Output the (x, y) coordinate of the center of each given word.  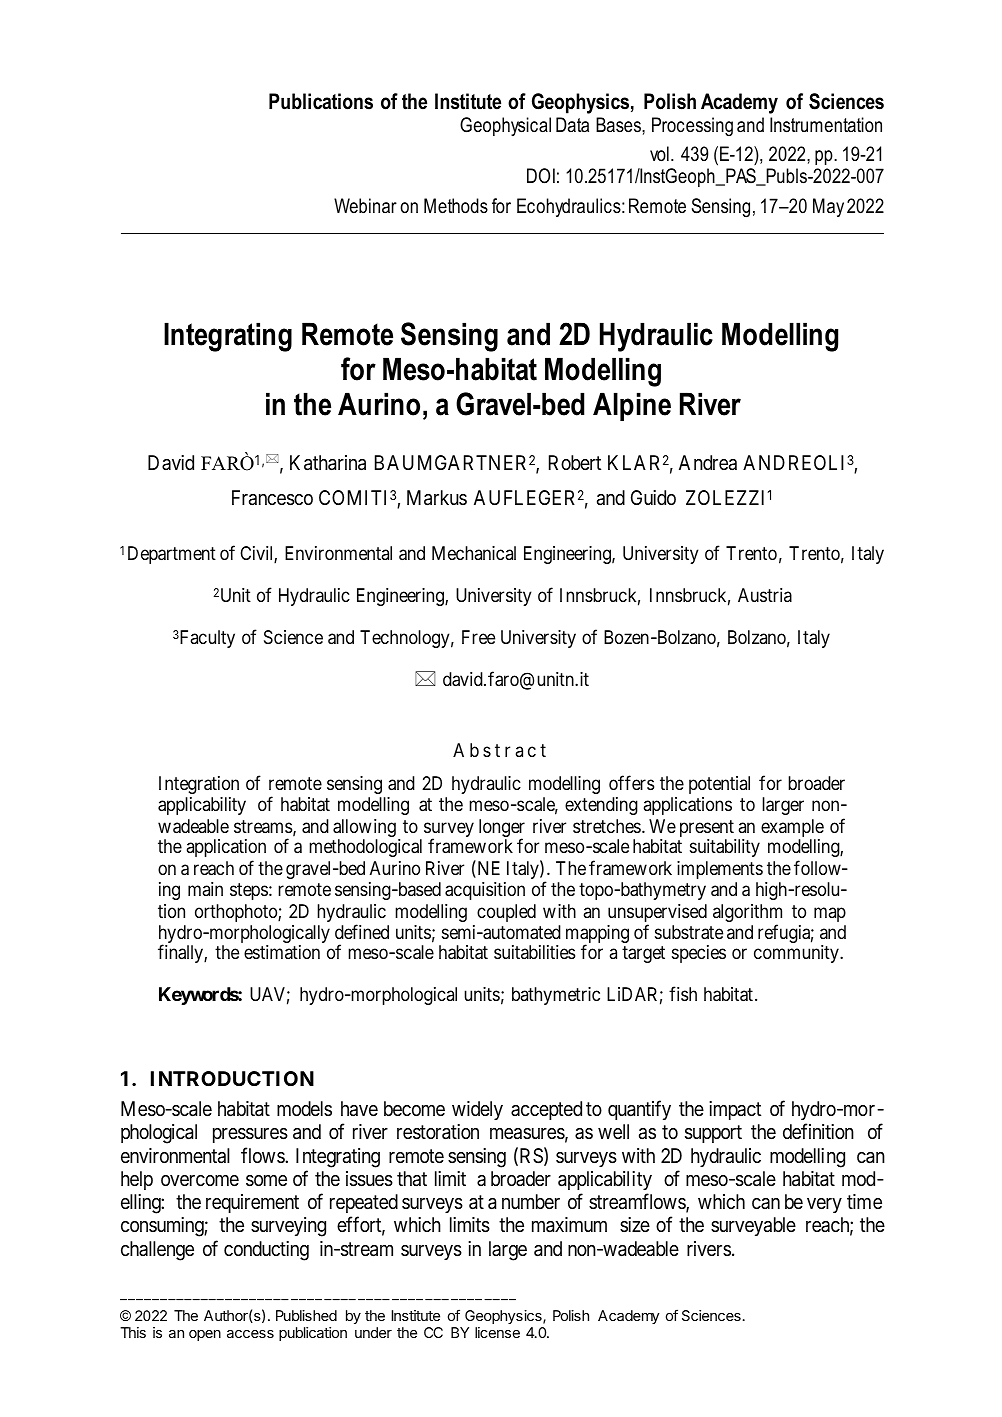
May (828, 207)
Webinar (365, 206)
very (824, 1205)
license (497, 1332)
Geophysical (505, 126)
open (205, 1335)
